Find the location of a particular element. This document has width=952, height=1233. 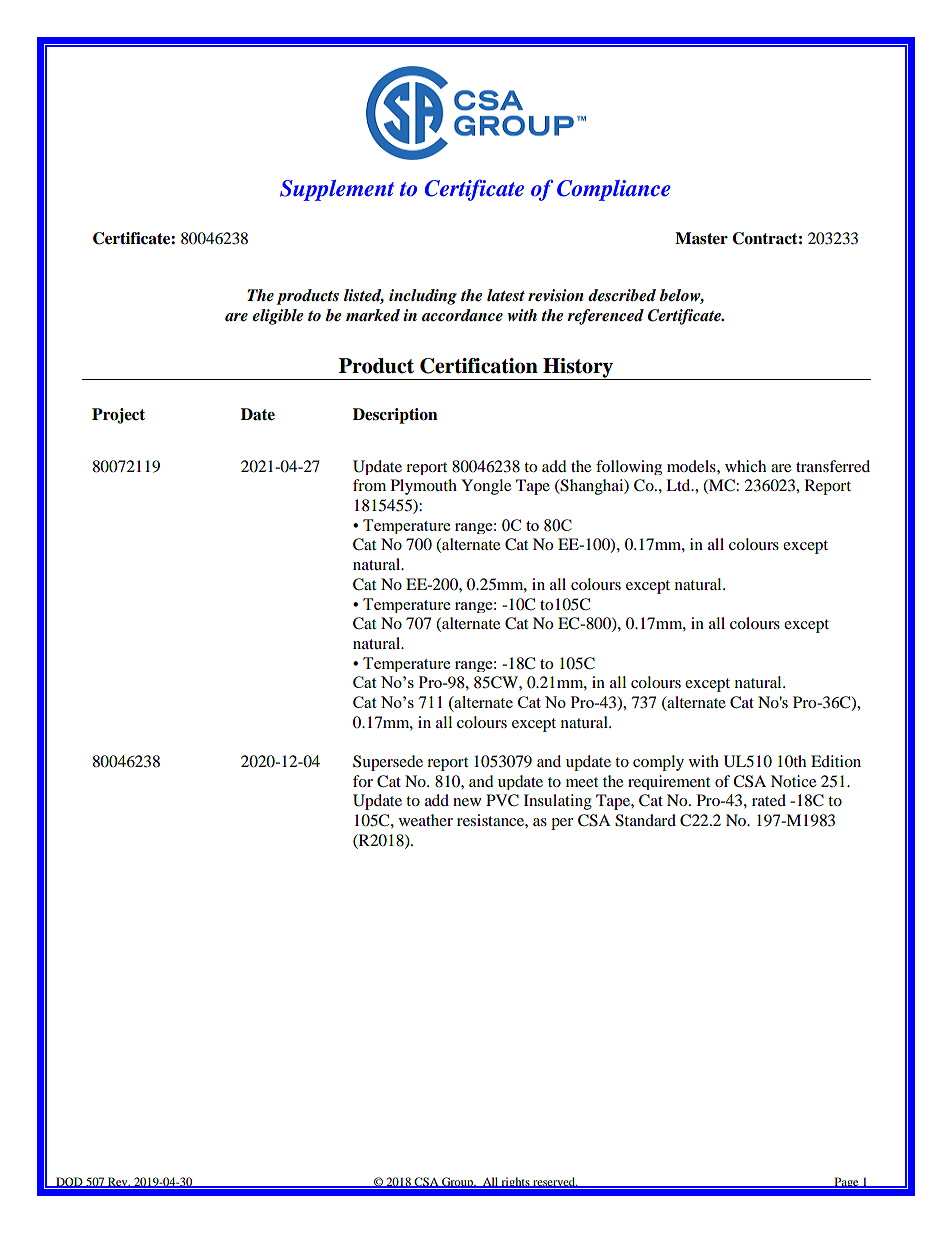

Project is located at coordinates (118, 416).
